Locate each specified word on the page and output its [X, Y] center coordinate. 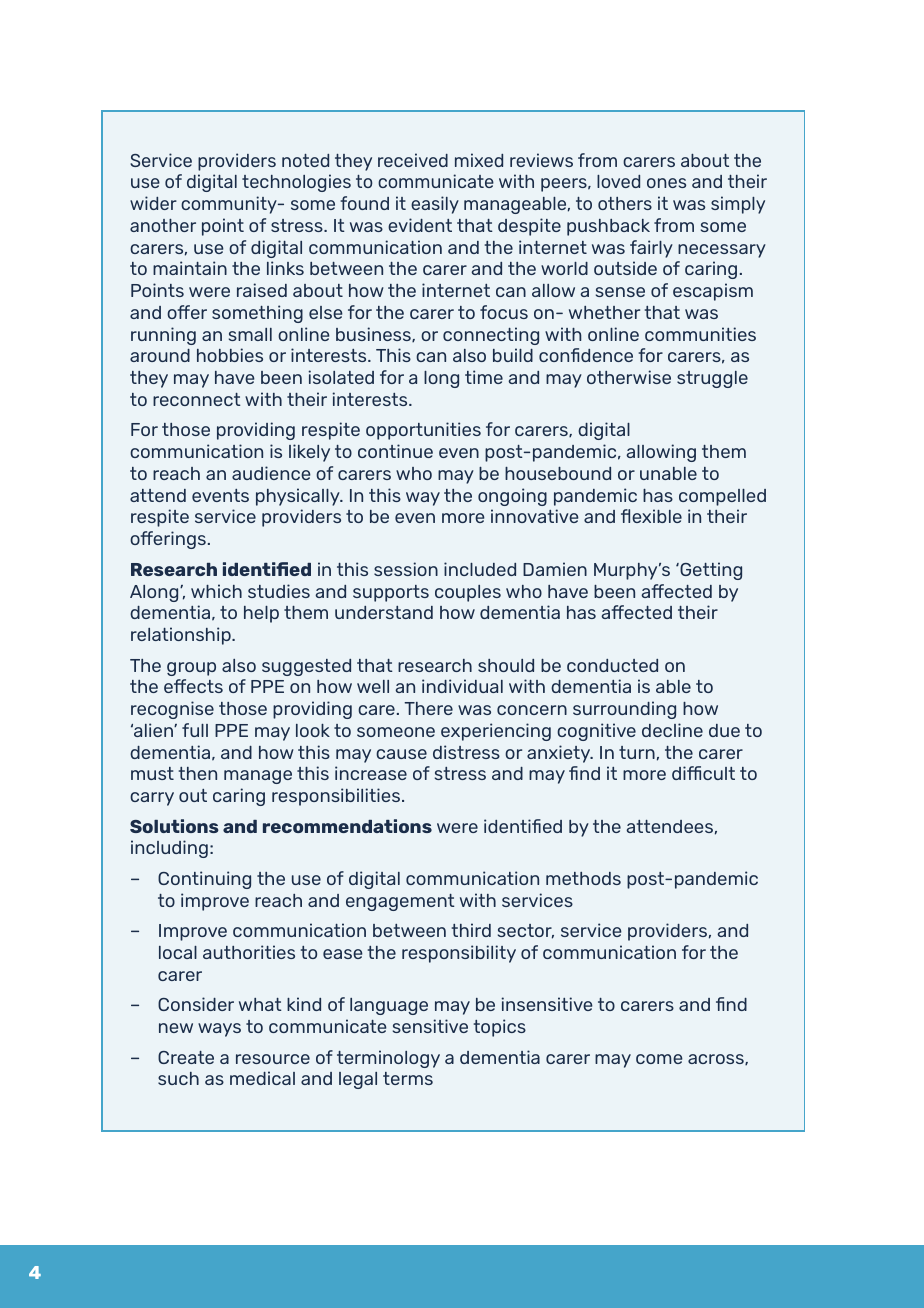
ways [219, 1030]
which [216, 591]
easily [435, 205]
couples [468, 593]
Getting [710, 571]
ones [666, 183]
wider [153, 203]
